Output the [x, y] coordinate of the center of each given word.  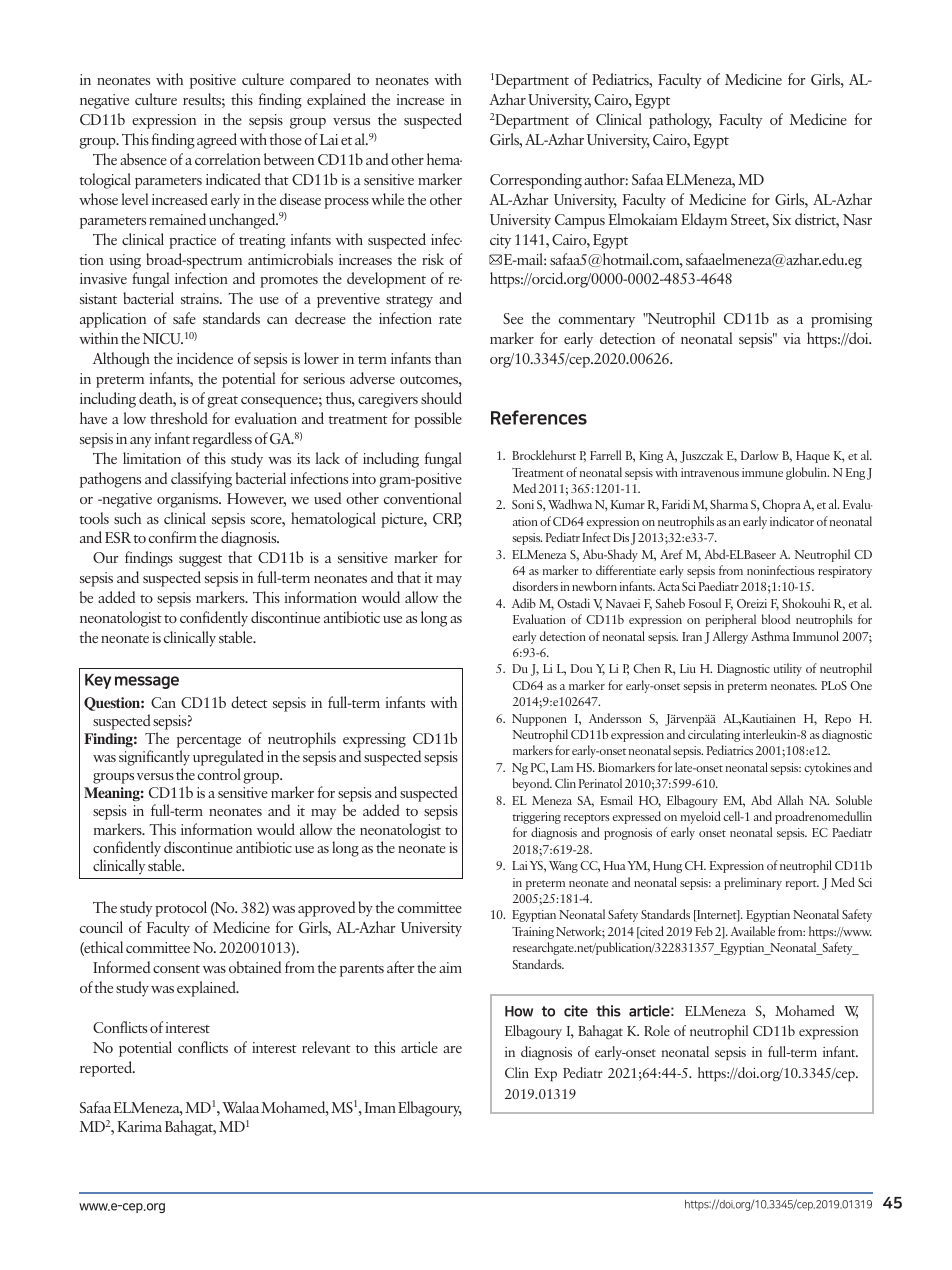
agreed [217, 141]
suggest [200, 561]
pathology [680, 121]
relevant [326, 1047]
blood [776, 619]
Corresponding [536, 181]
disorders [535, 586]
